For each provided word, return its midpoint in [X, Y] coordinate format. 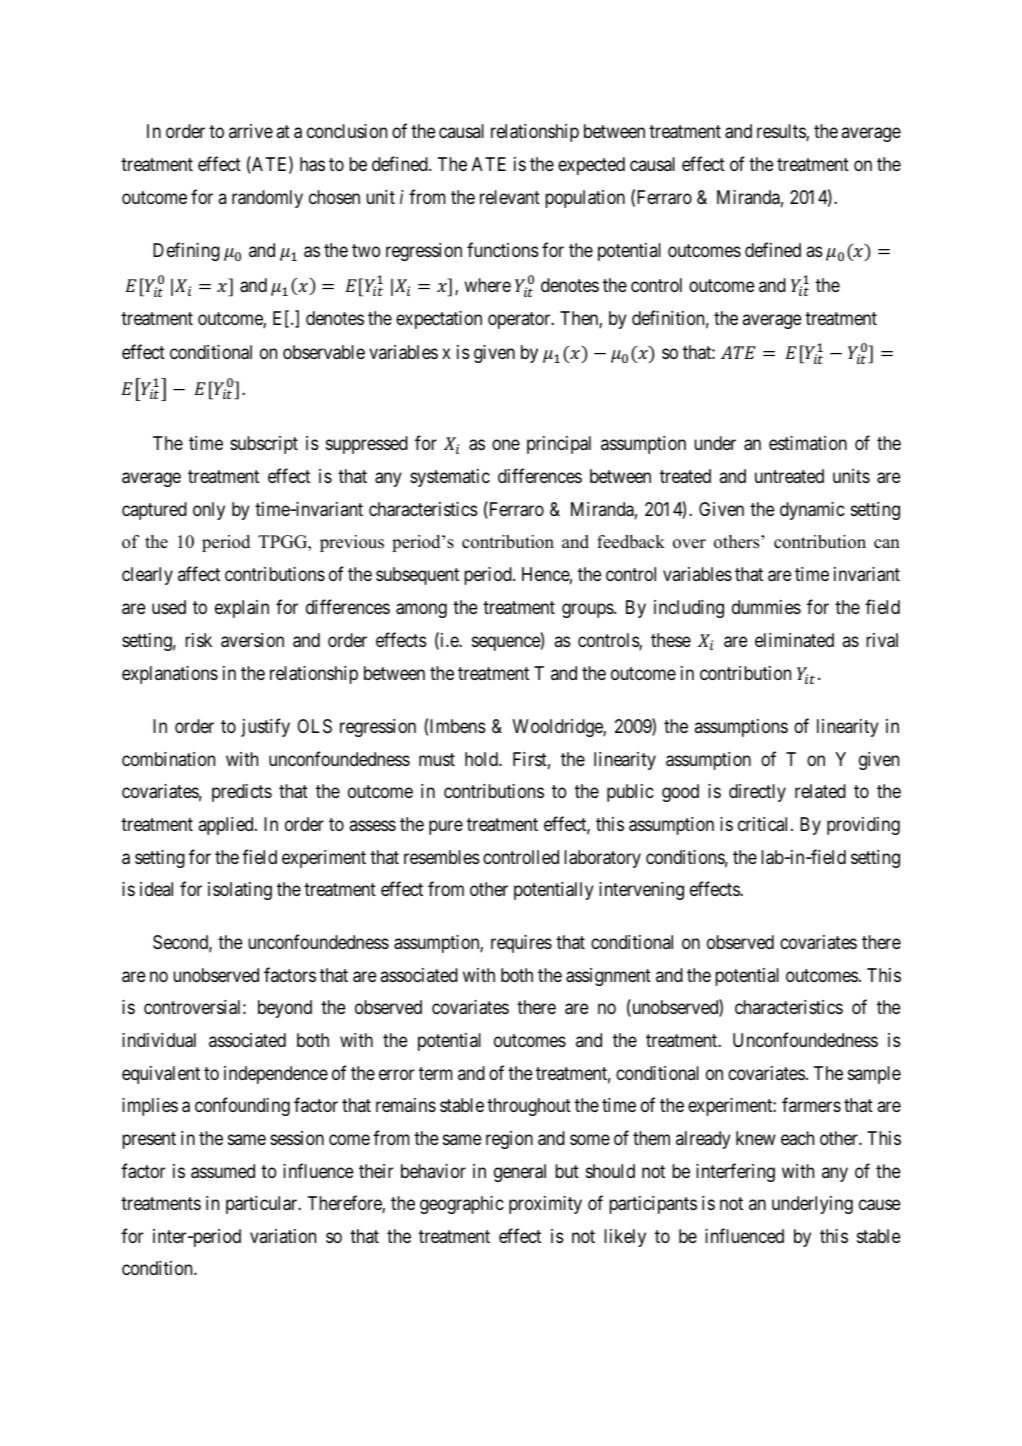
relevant [510, 197]
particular [263, 1205]
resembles [442, 857]
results [782, 132]
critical [765, 824]
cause [880, 1205]
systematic [450, 478]
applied [227, 826]
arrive [251, 131]
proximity [545, 1205]
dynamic [812, 511]
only [209, 511]
